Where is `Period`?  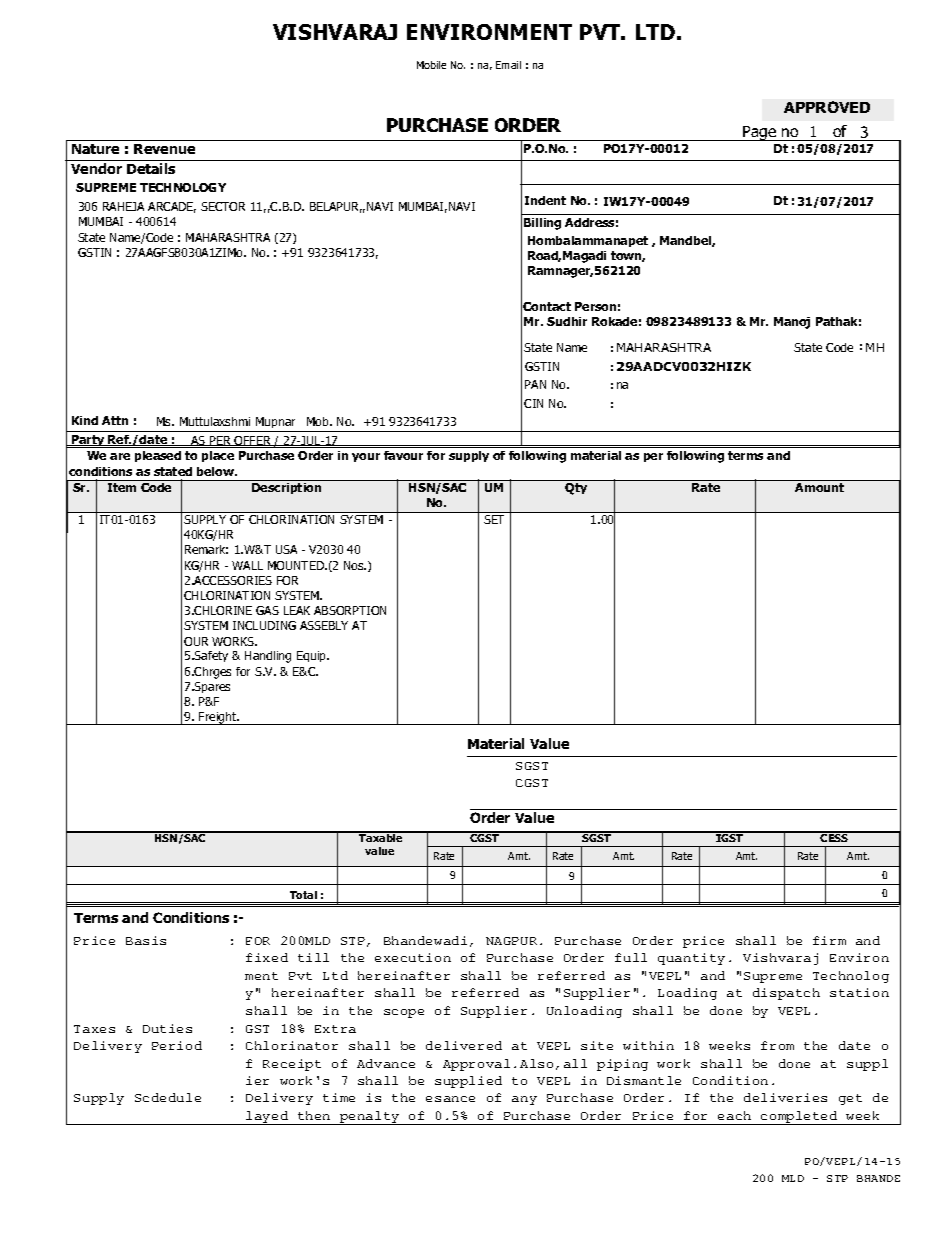 Period is located at coordinates (177, 1045).
